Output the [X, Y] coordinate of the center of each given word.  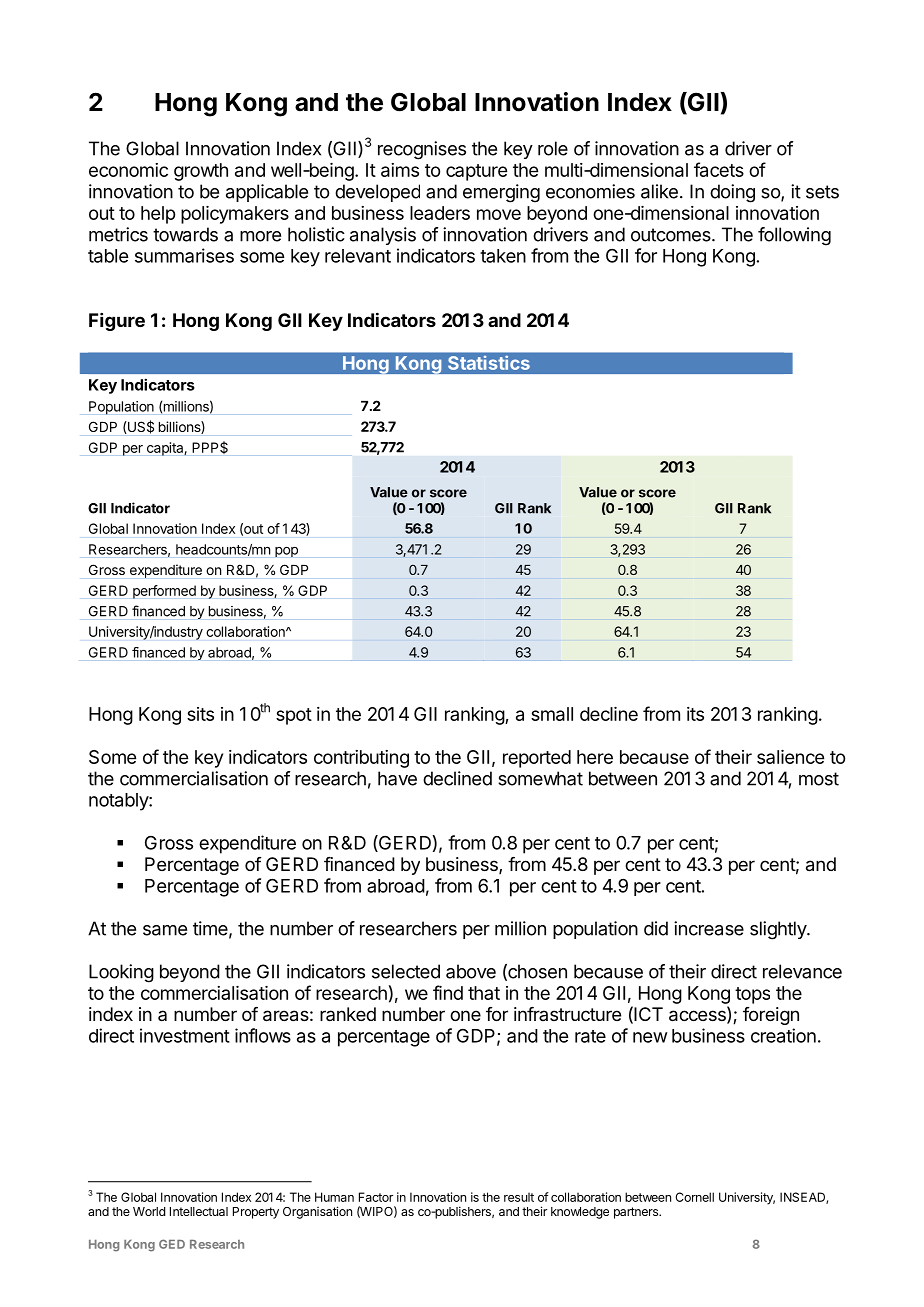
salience [790, 757]
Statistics [489, 363]
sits [200, 714]
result [519, 1197]
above [471, 971]
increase [709, 928]
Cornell [694, 1197]
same [165, 930]
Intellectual [199, 1211]
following [794, 236]
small [552, 714]
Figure [117, 322]
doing [732, 193]
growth [201, 172]
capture [476, 172]
